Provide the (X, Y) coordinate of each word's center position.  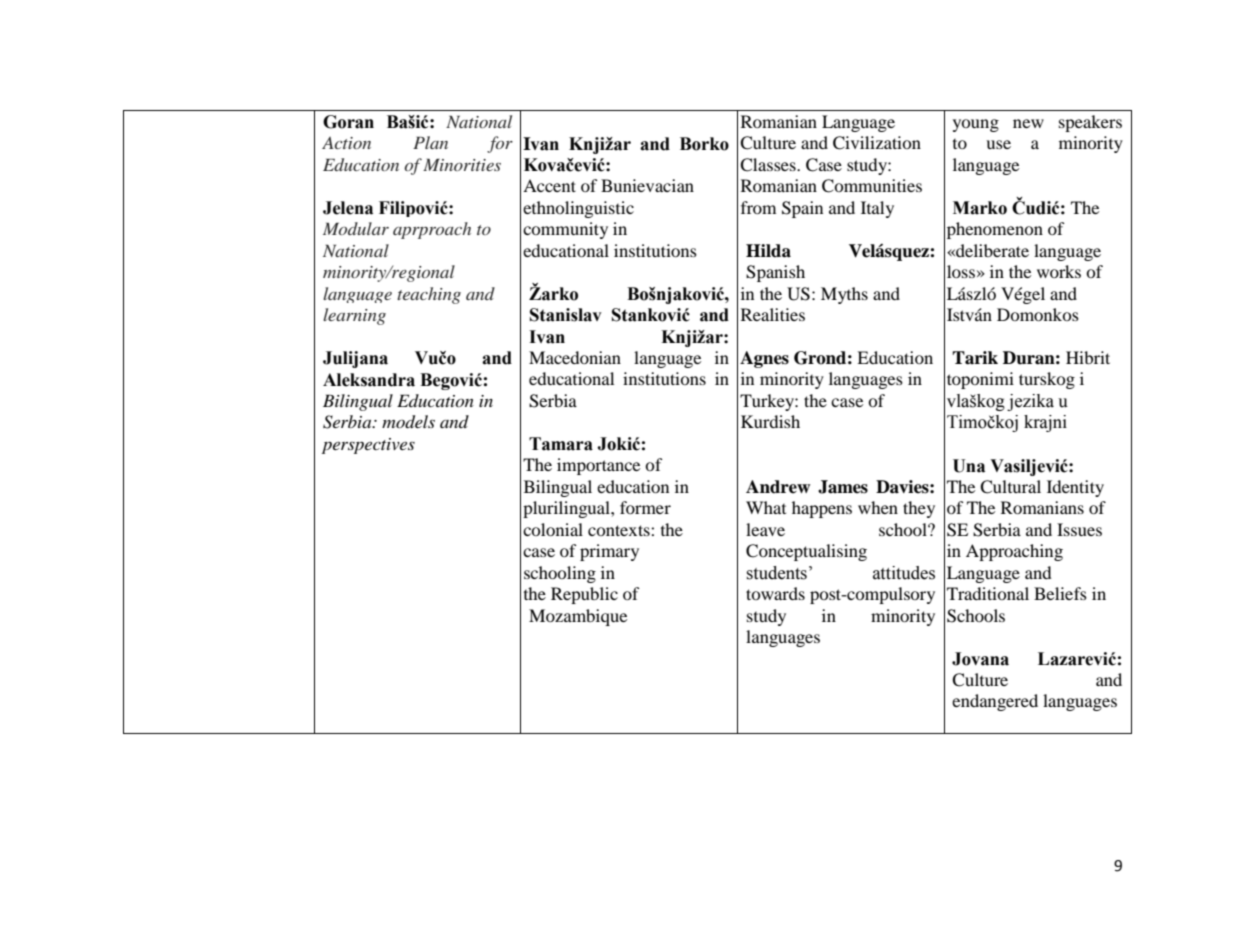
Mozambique (578, 617)
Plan (430, 142)
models (408, 422)
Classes (769, 165)
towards (775, 593)
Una (969, 466)
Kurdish (770, 421)
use (998, 144)
